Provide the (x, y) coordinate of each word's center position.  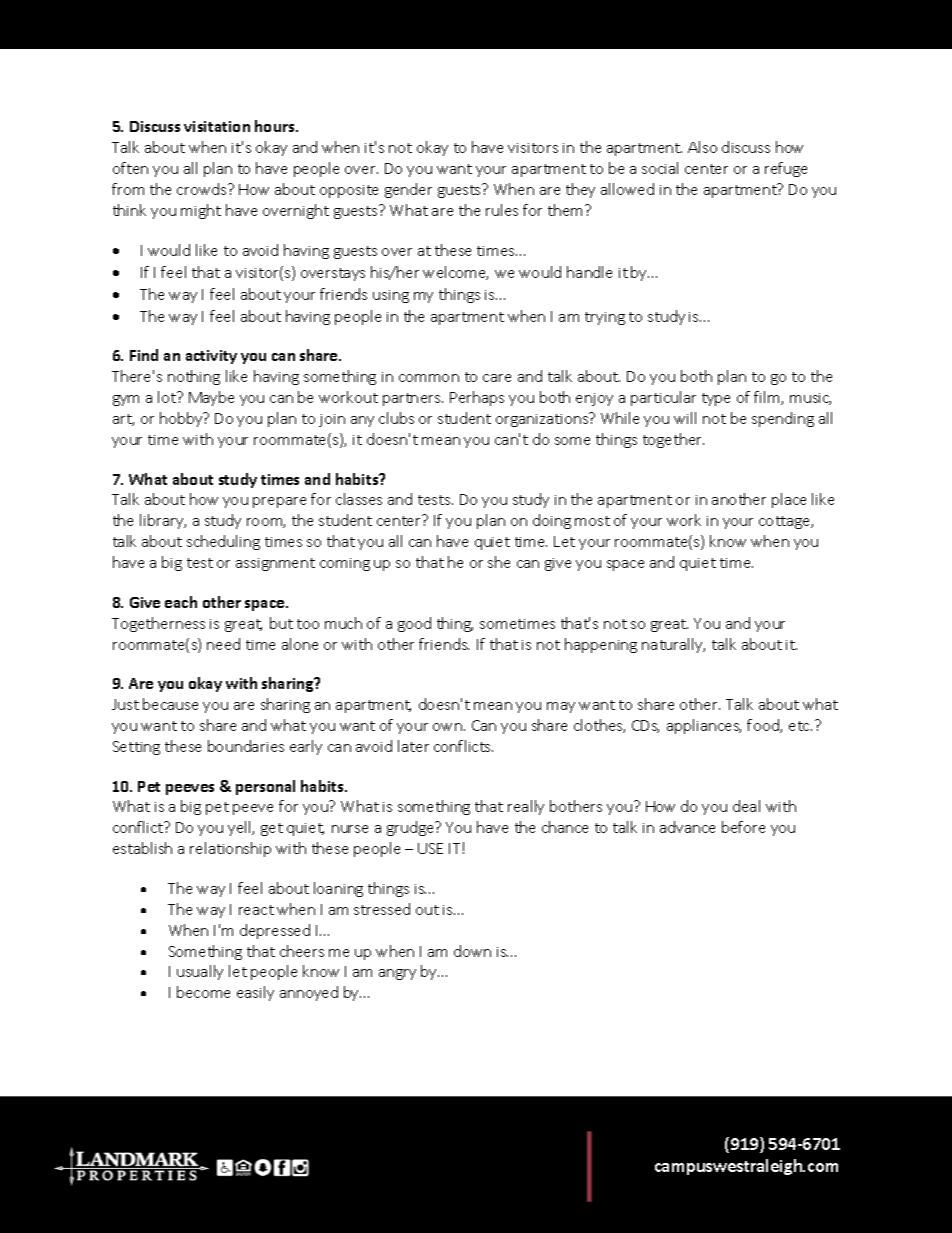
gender (408, 190)
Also (702, 147)
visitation (217, 126)
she (499, 562)
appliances (704, 726)
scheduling (223, 542)
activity (211, 357)
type (716, 399)
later (413, 746)
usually (200, 972)
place (789, 500)
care (497, 378)
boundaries (246, 746)
